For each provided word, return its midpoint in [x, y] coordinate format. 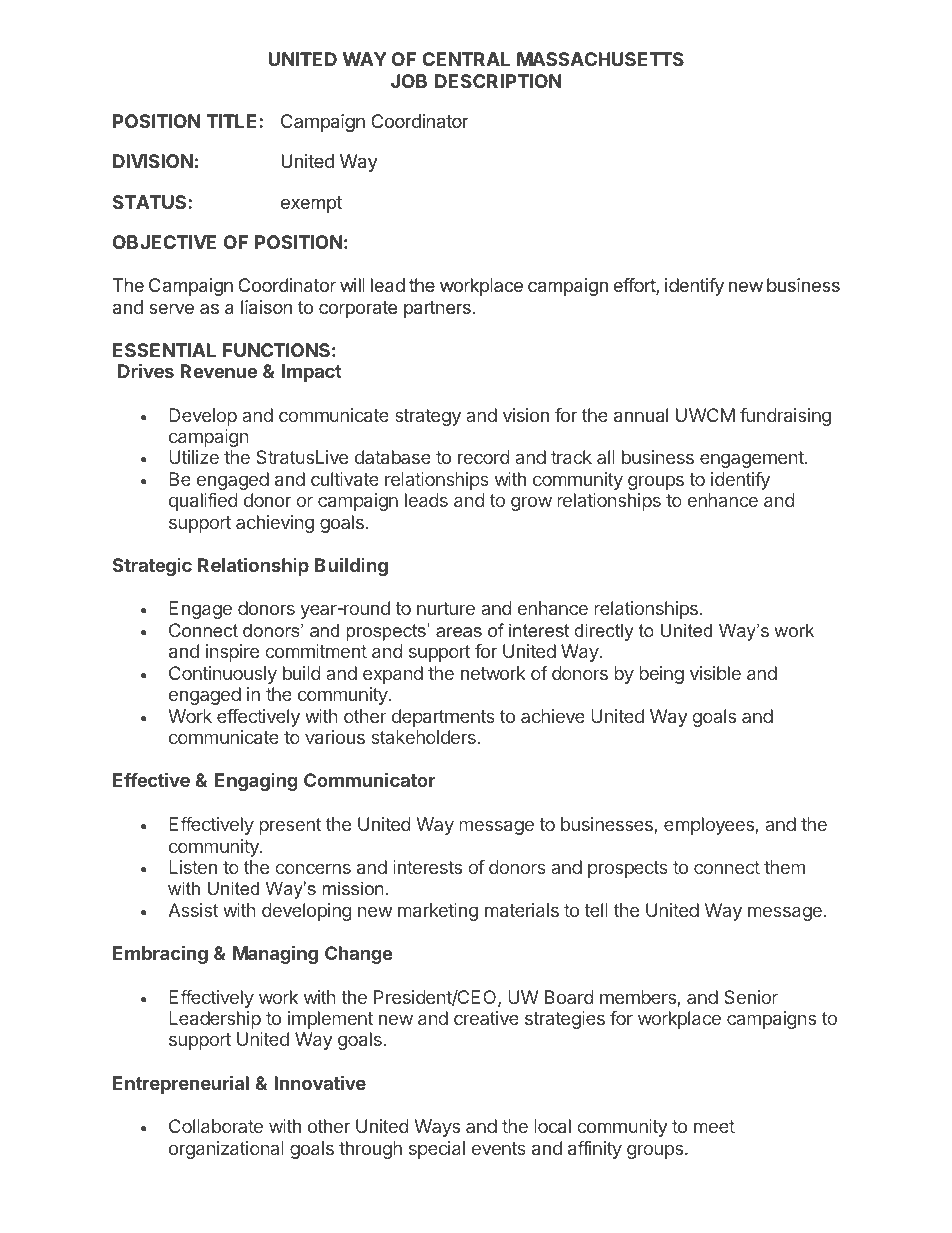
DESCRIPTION [498, 81]
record [484, 457]
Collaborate [216, 1126]
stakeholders [424, 737]
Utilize [194, 457]
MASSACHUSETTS [600, 59]
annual [641, 415]
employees [709, 826]
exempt [311, 204]
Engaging [256, 782]
